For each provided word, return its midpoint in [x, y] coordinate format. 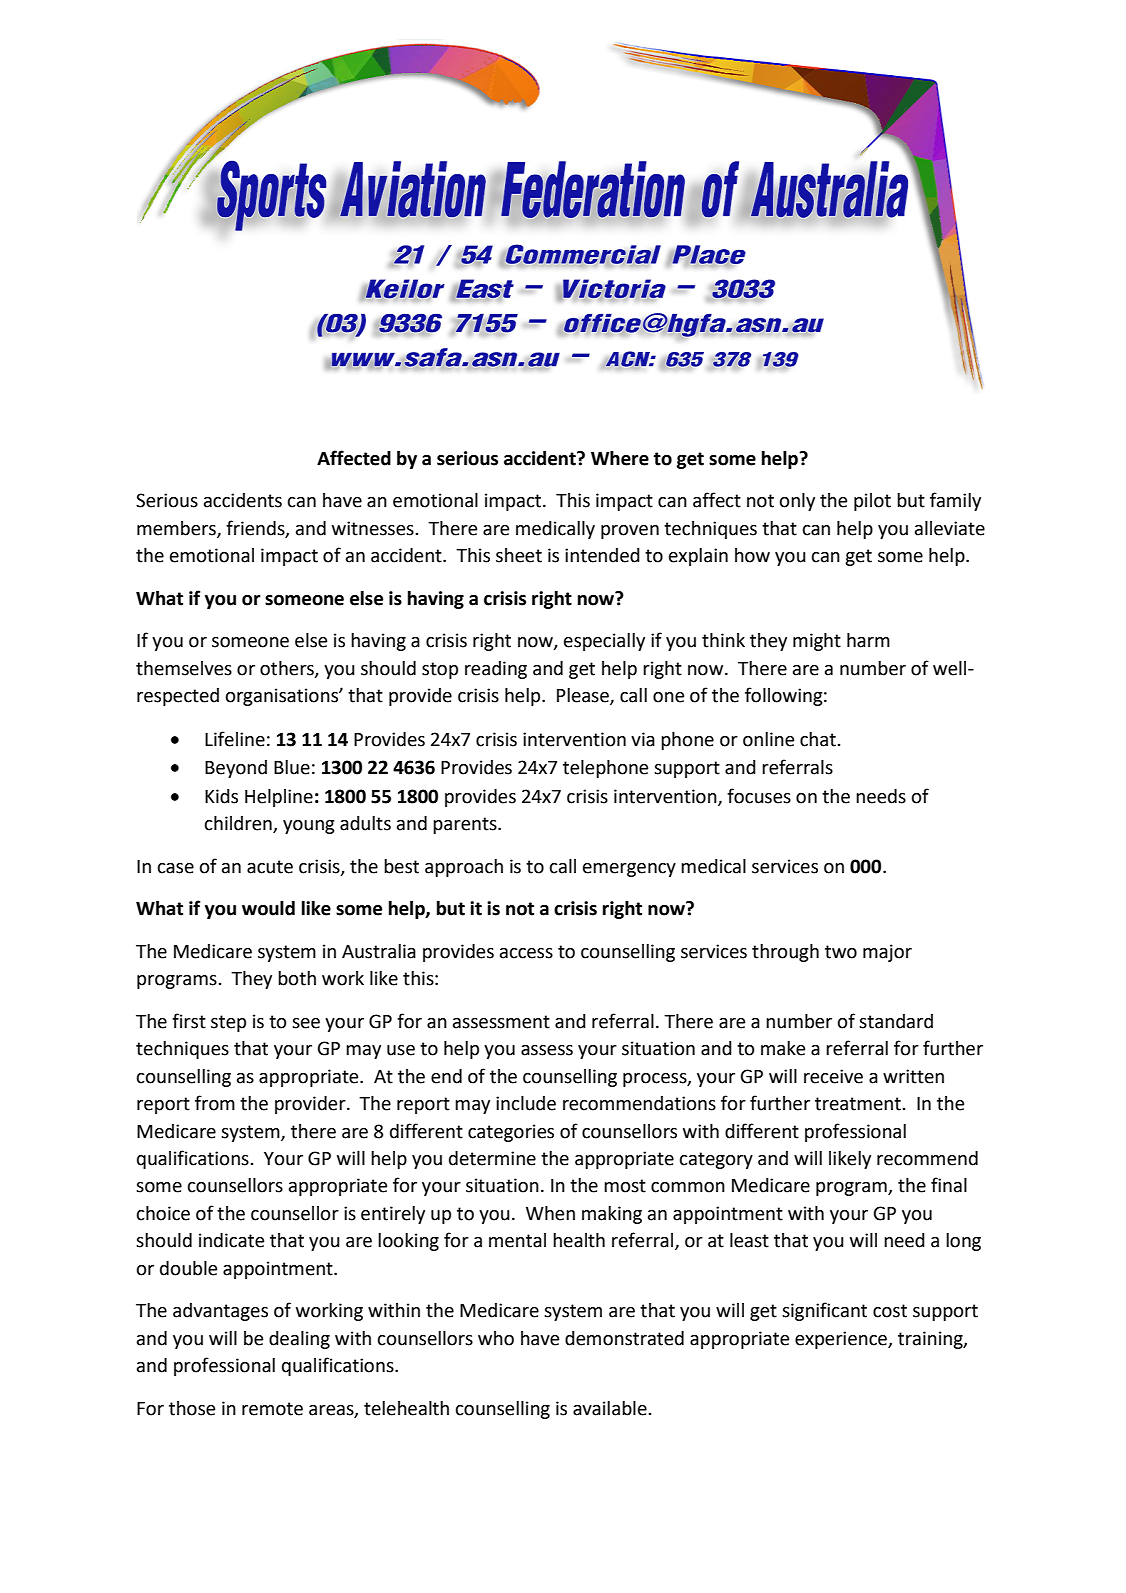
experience [842, 1340]
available [611, 1408]
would [268, 908]
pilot [872, 502]
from [215, 1103]
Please [584, 696]
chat [819, 739]
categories [511, 1133]
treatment [859, 1104]
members [177, 529]
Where [620, 458]
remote [272, 1409]
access [526, 953]
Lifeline [235, 739]
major [887, 953]
